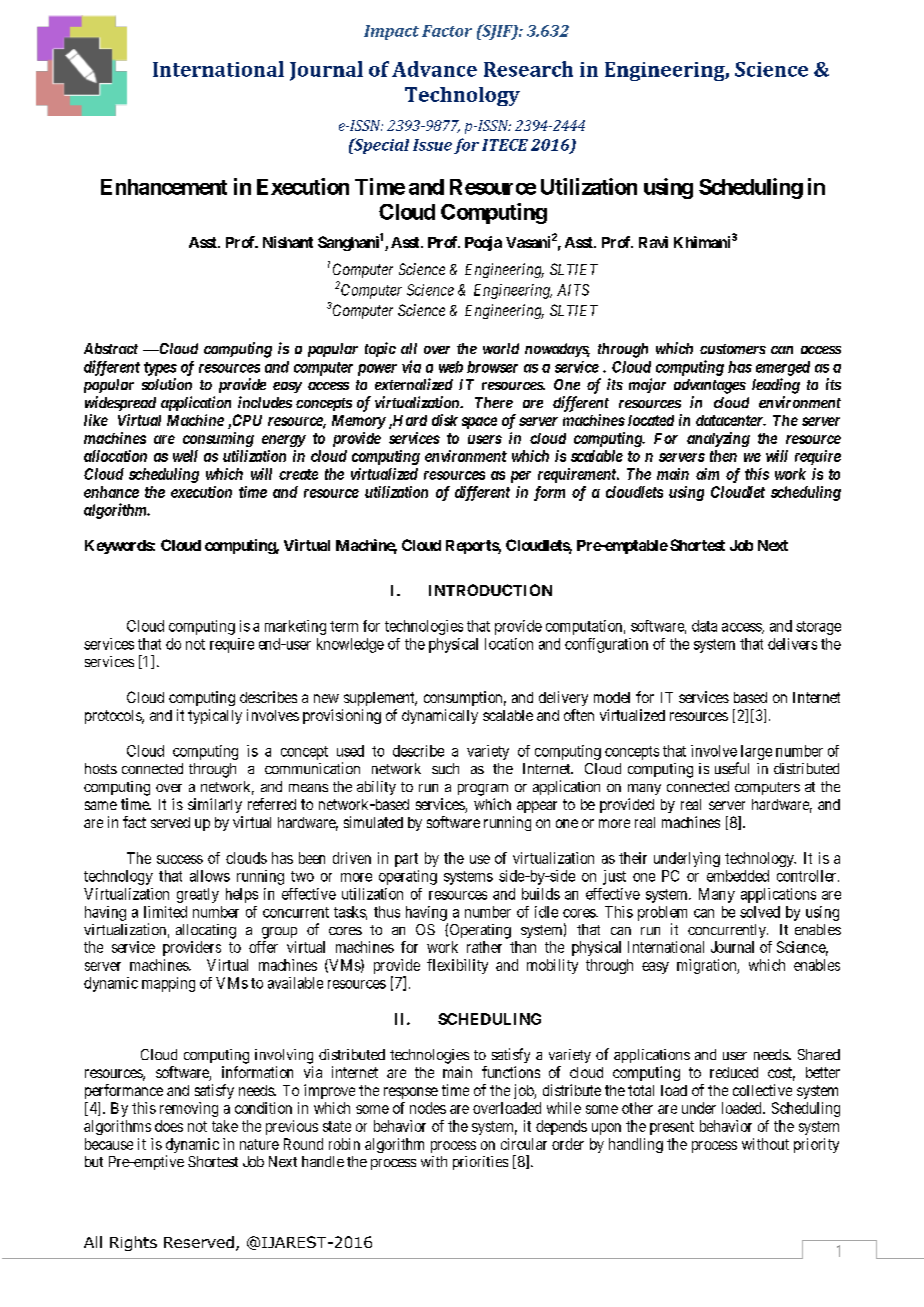  What do you see at coordinates (480, 1163) in the screenshot?
I see `priorities` at bounding box center [480, 1163].
